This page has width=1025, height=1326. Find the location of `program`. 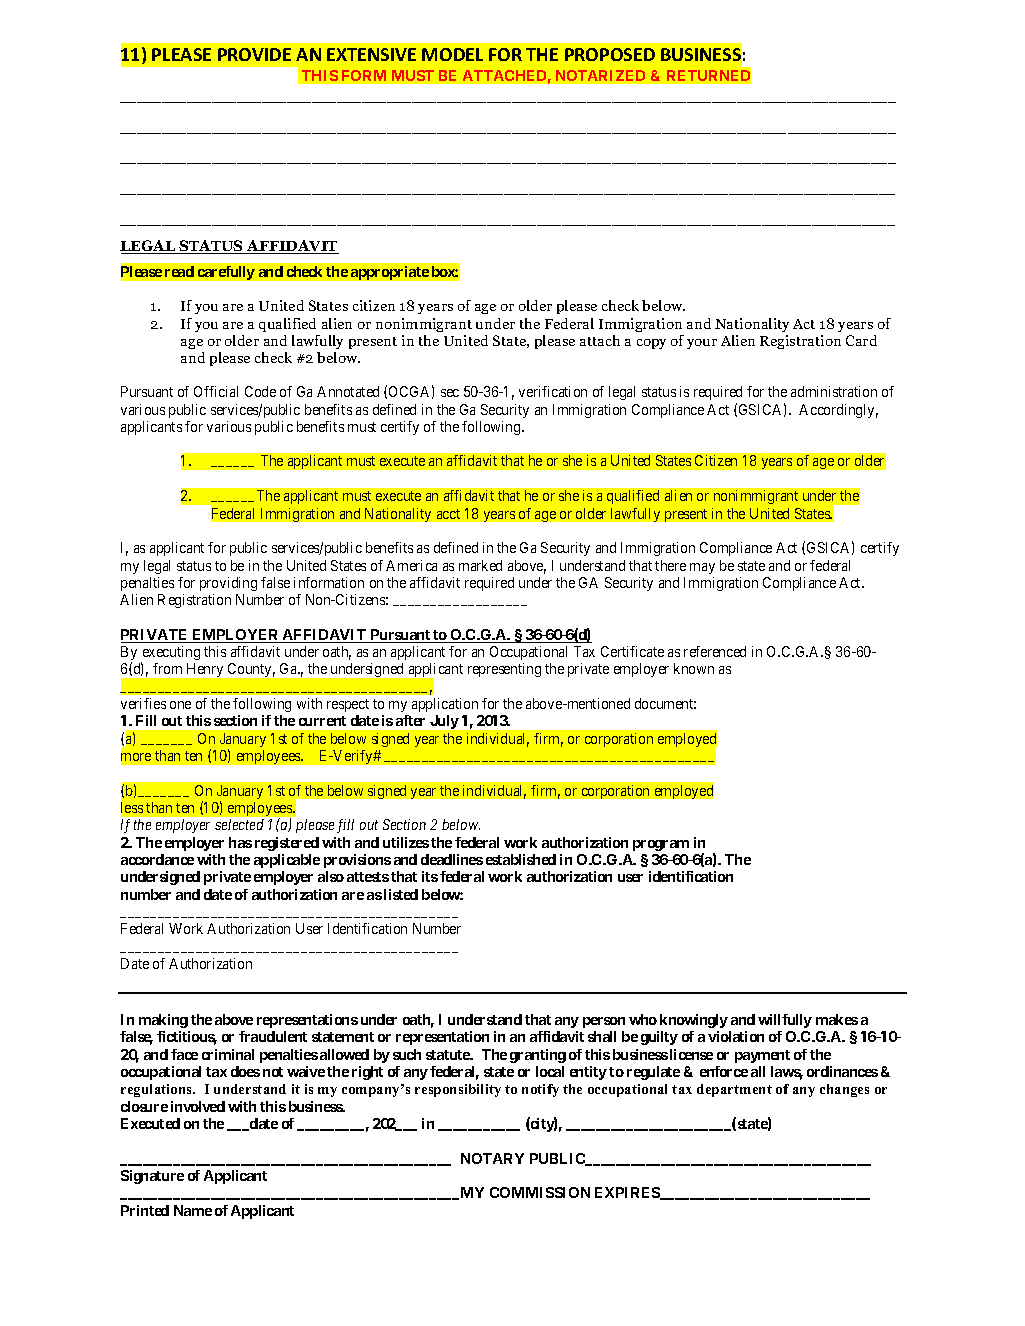

program is located at coordinates (661, 845).
